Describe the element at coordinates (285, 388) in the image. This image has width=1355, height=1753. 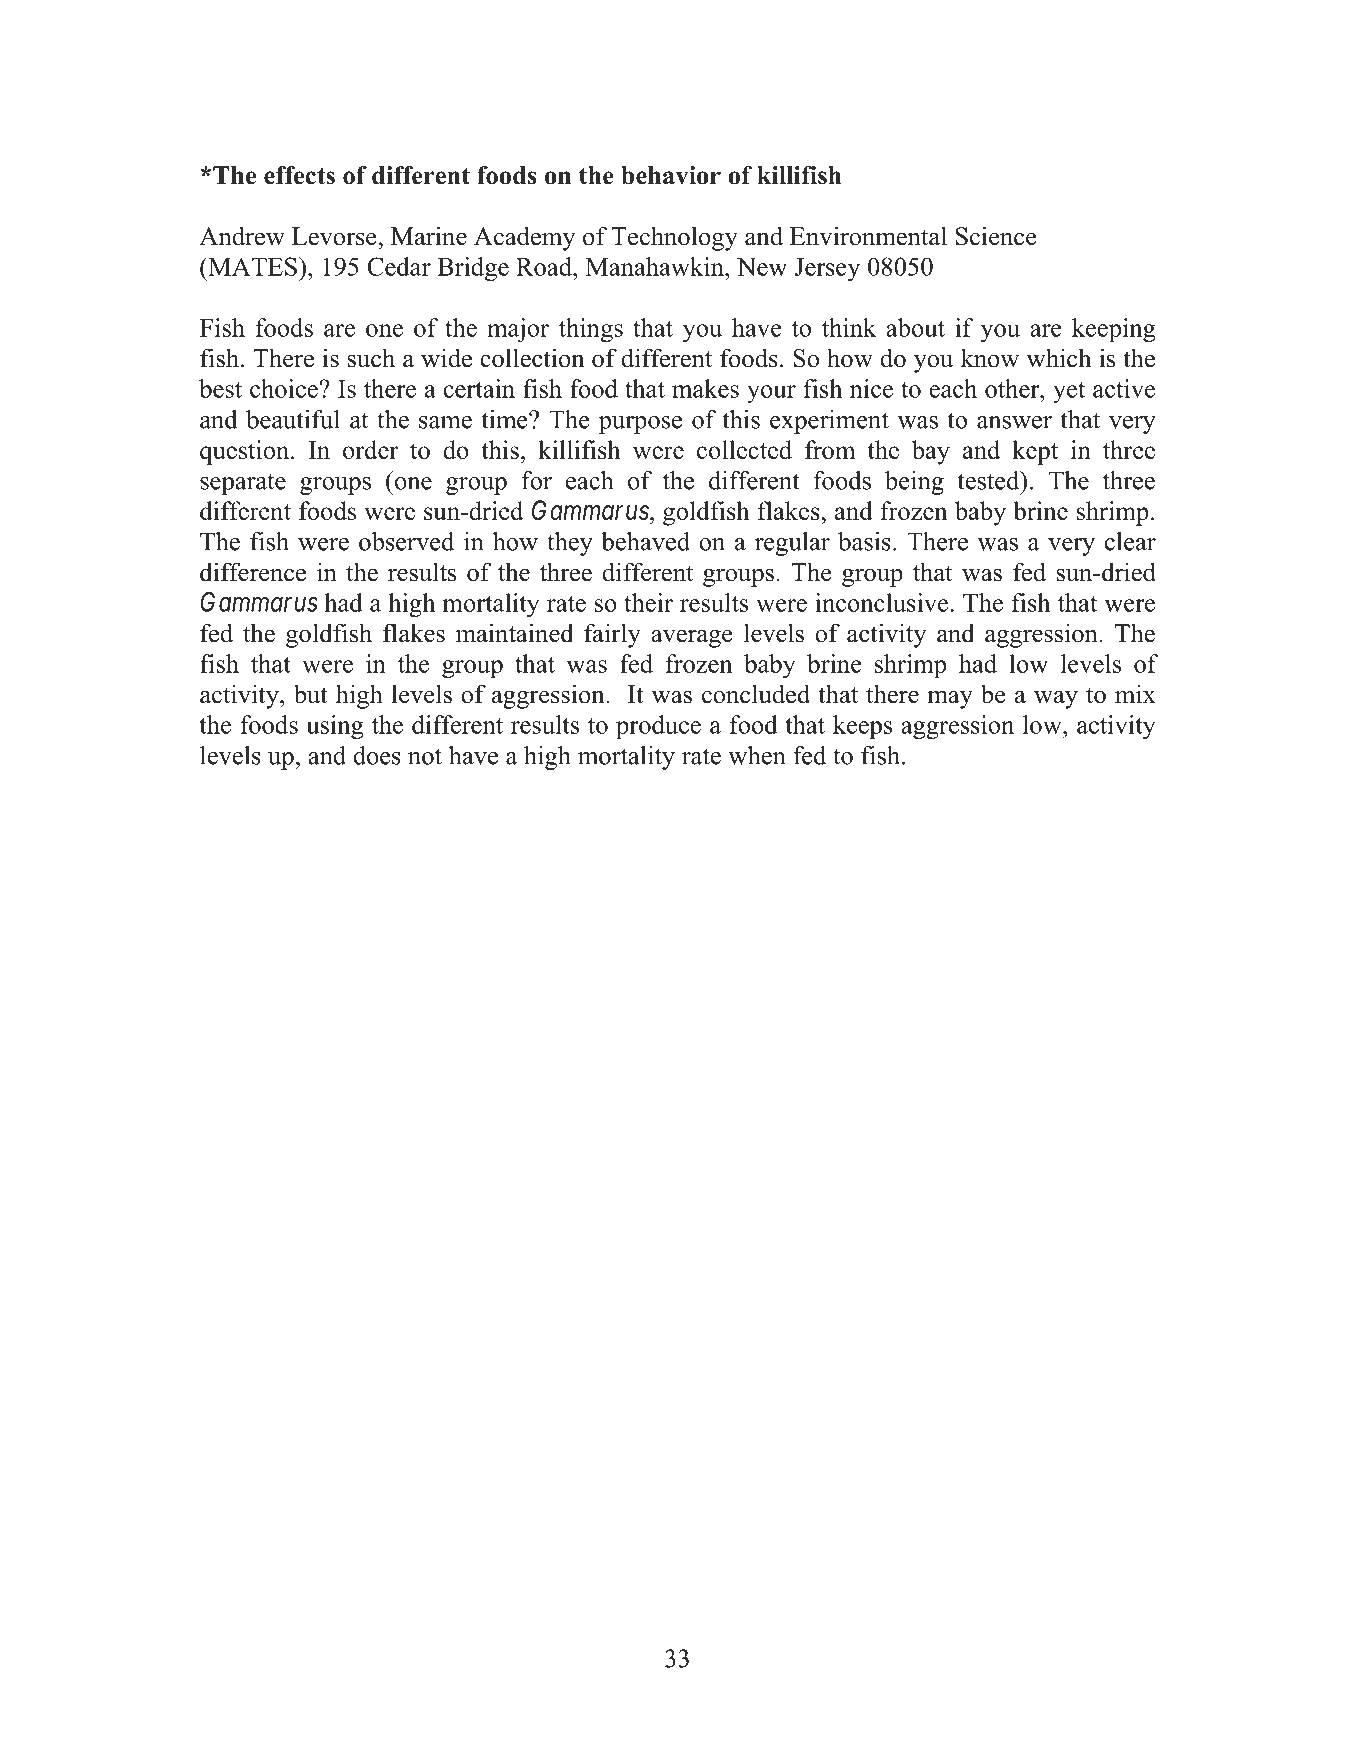
I see `choice` at that location.
